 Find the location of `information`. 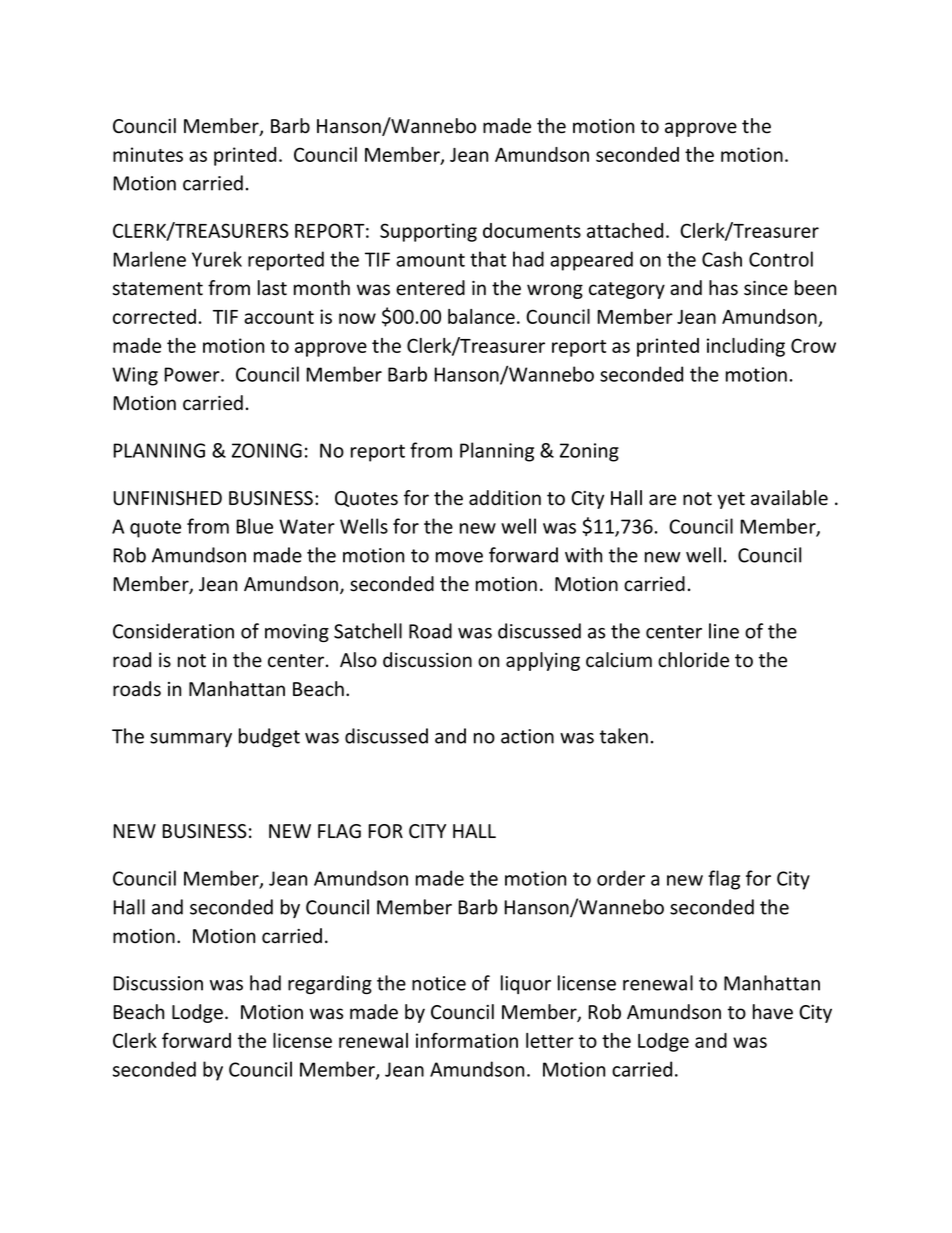

information is located at coordinates (467, 1040).
